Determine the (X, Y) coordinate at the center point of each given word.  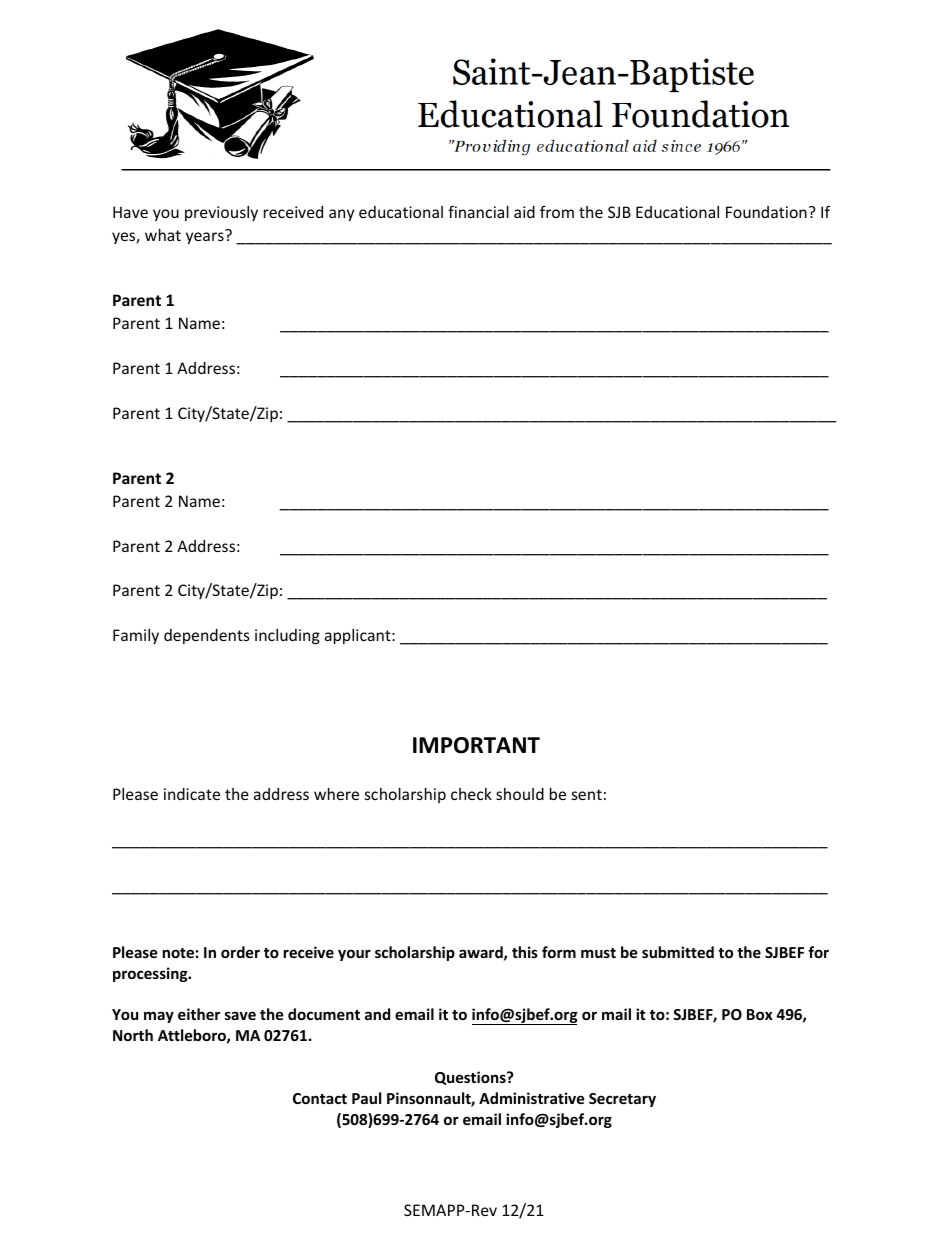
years (206, 237)
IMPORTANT (476, 745)
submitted (678, 952)
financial (478, 211)
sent (587, 794)
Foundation (766, 212)
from (557, 211)
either (199, 1014)
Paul (366, 1098)
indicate (192, 794)
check (471, 794)
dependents (207, 636)
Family (136, 636)
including (287, 636)
